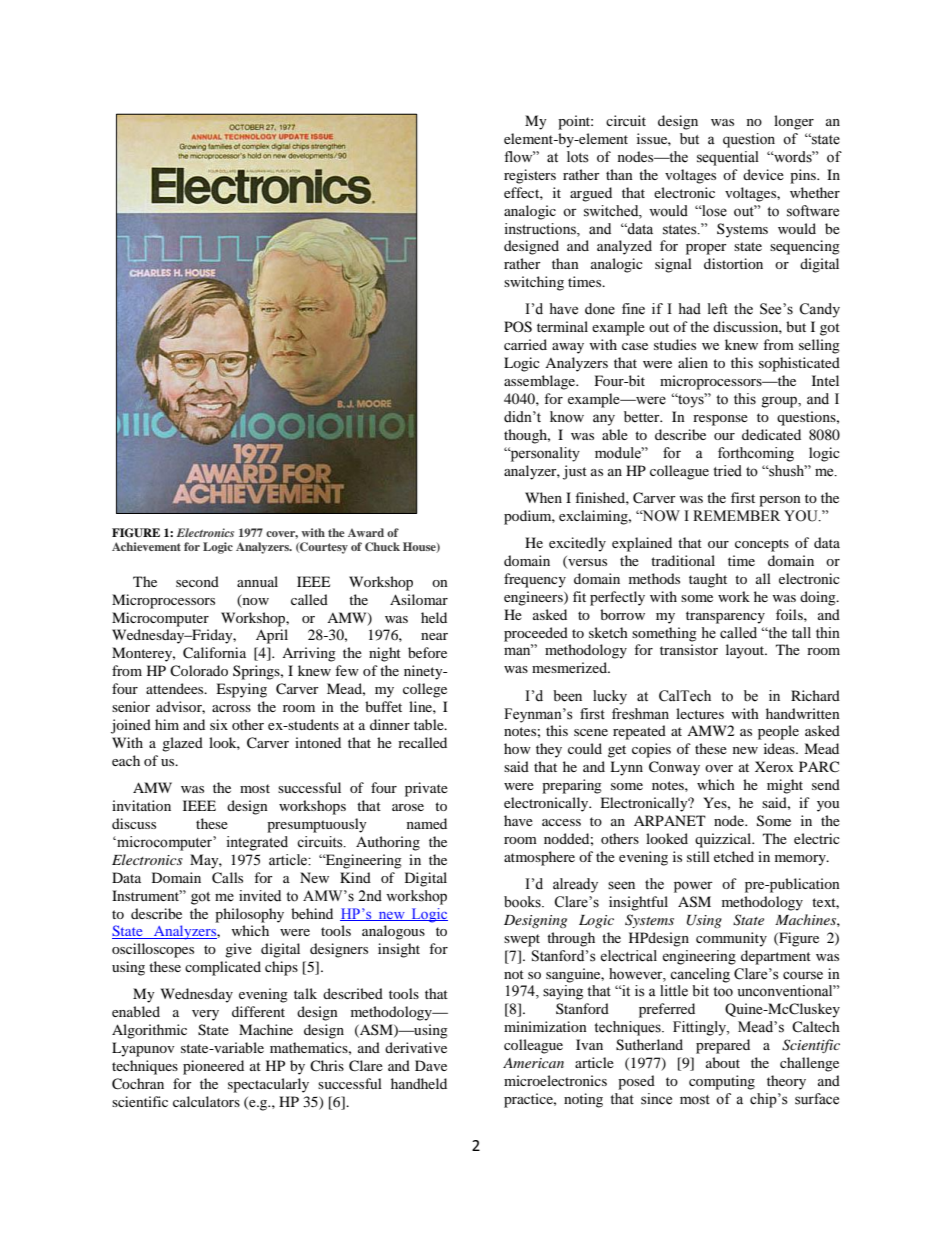 This screenshot has width=952, height=1233. I want to click on lots, so click(578, 157).
